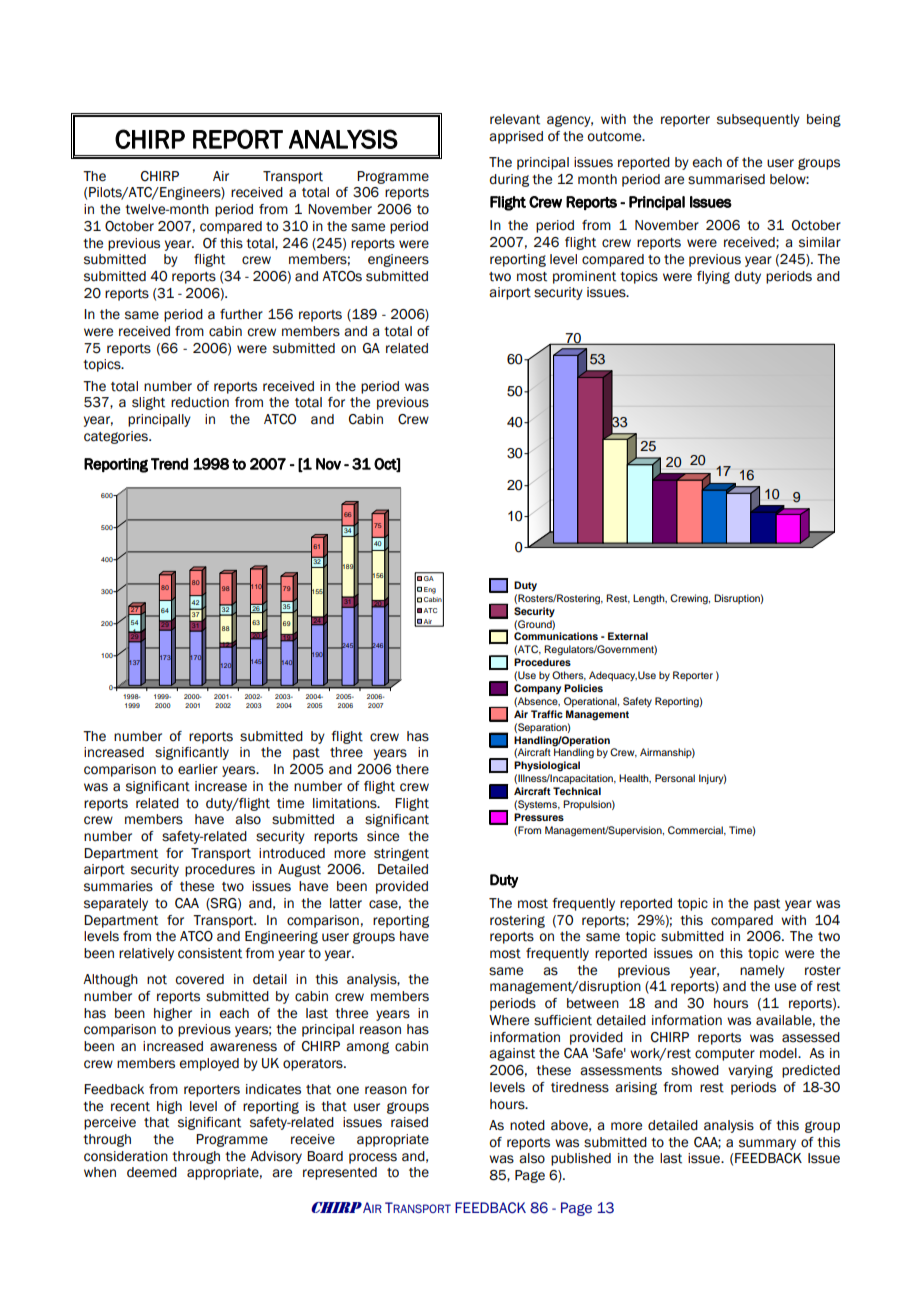 The image size is (924, 1308). Describe the element at coordinates (152, 1172) in the page. I see `deemed` at that location.
